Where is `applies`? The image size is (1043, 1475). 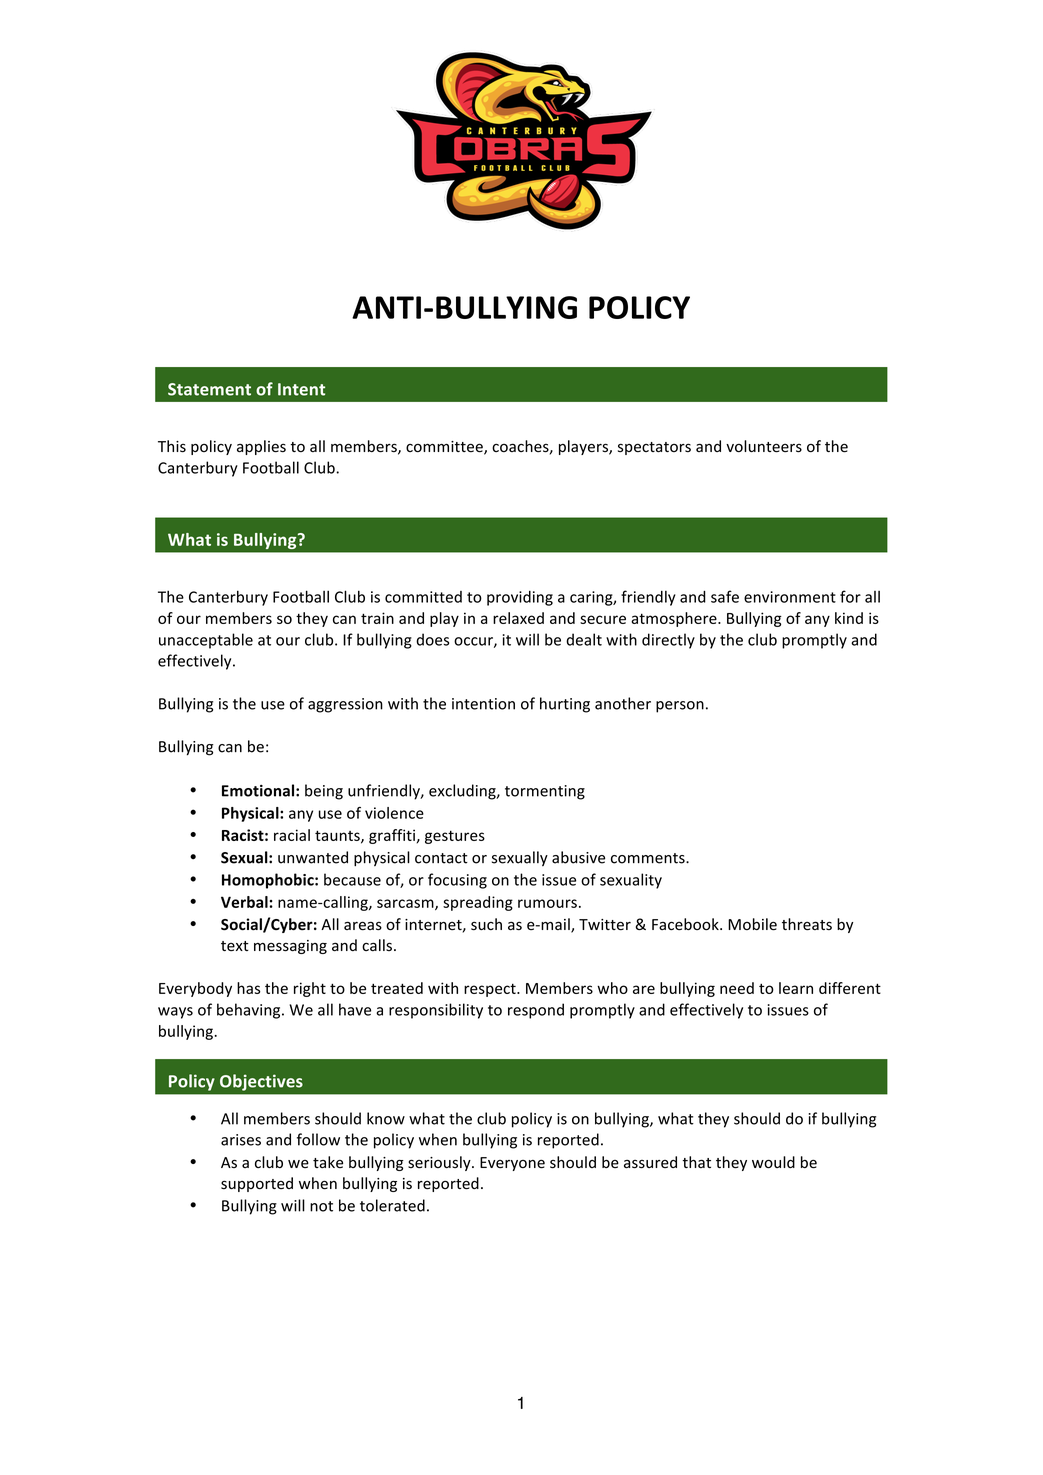 applies is located at coordinates (261, 447).
